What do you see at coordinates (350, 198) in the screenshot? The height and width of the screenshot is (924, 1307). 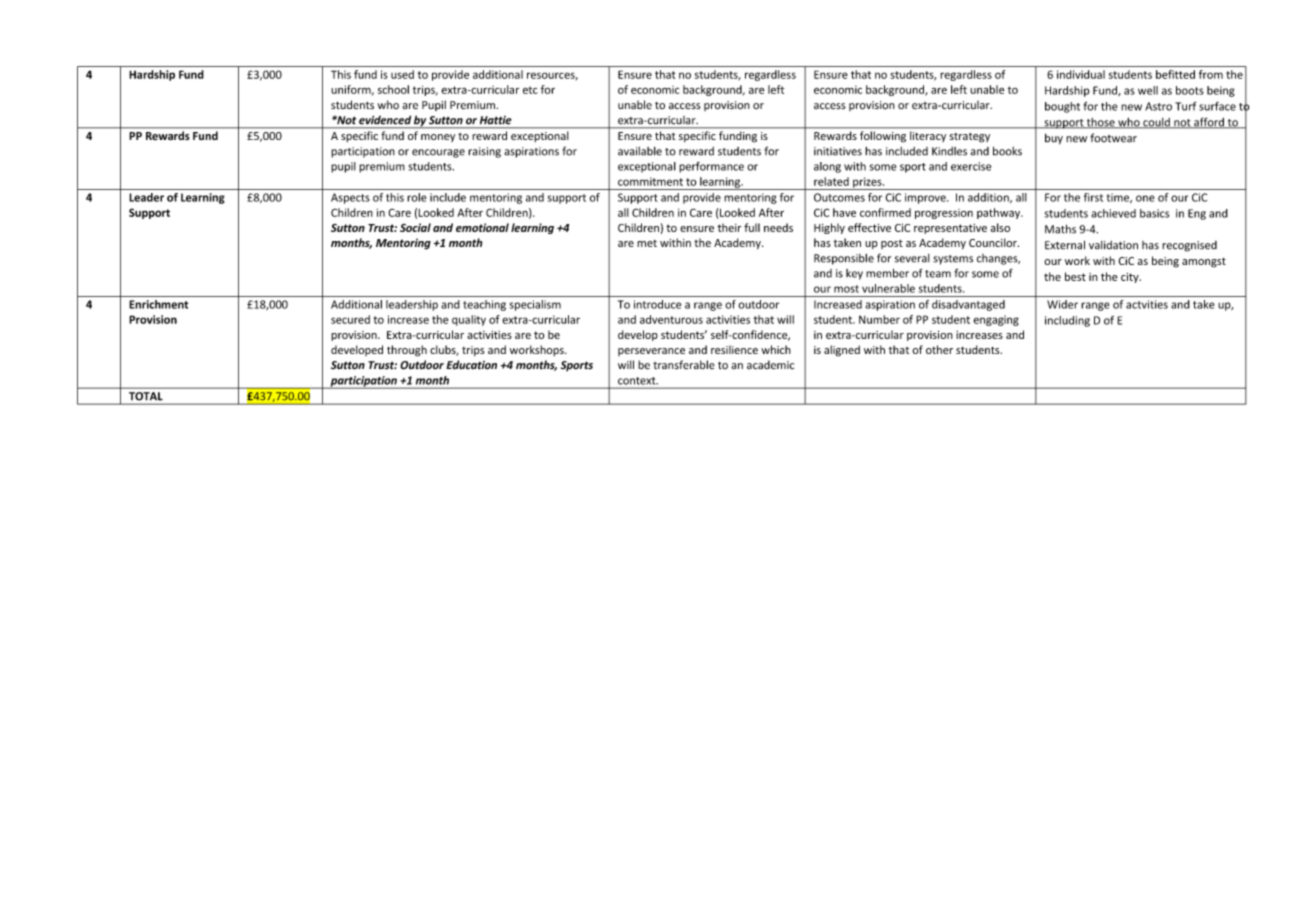 I see `Aspects` at bounding box center [350, 198].
